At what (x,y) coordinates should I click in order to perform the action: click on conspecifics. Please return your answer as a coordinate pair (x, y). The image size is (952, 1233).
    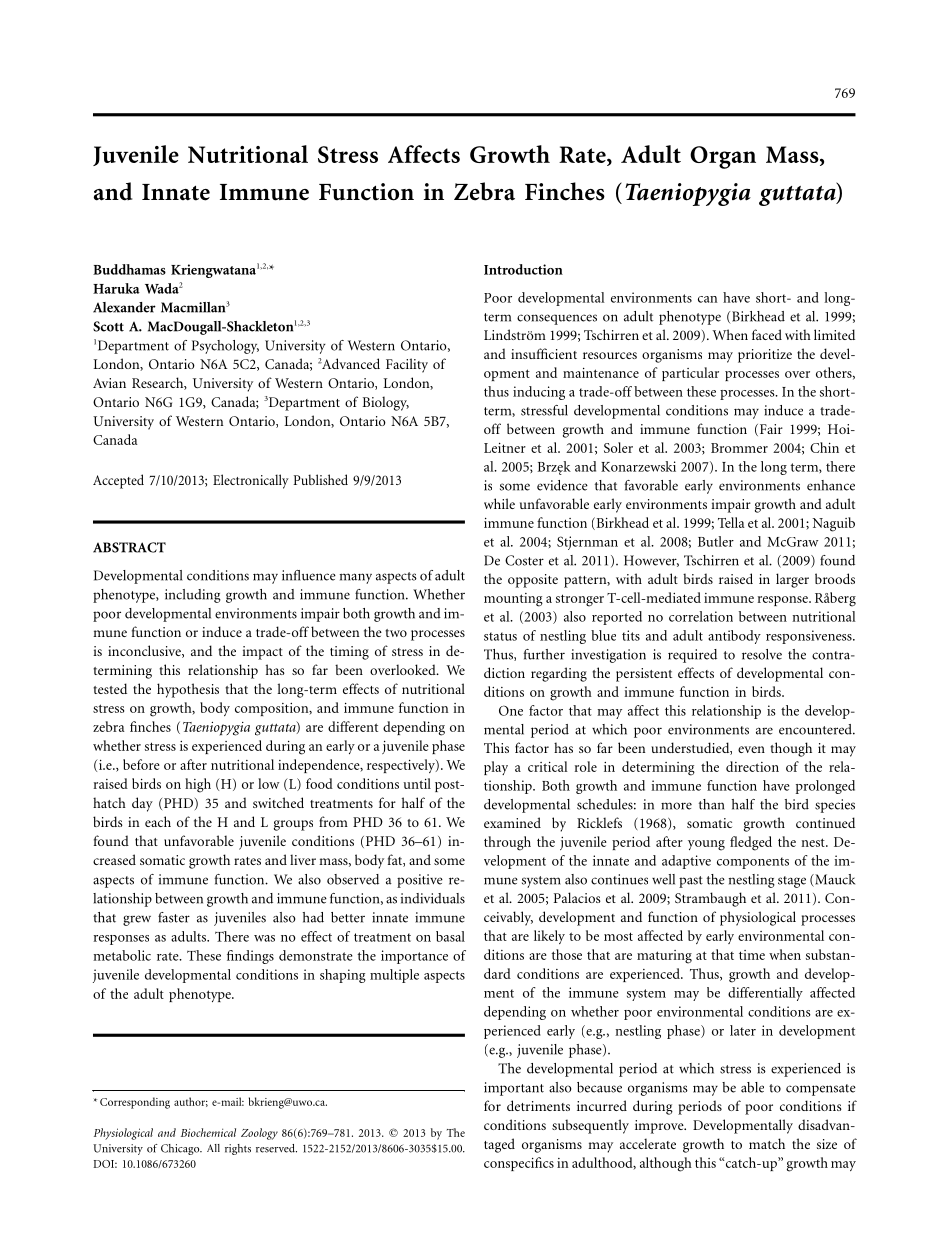
    Looking at the image, I should click on (519, 1164).
